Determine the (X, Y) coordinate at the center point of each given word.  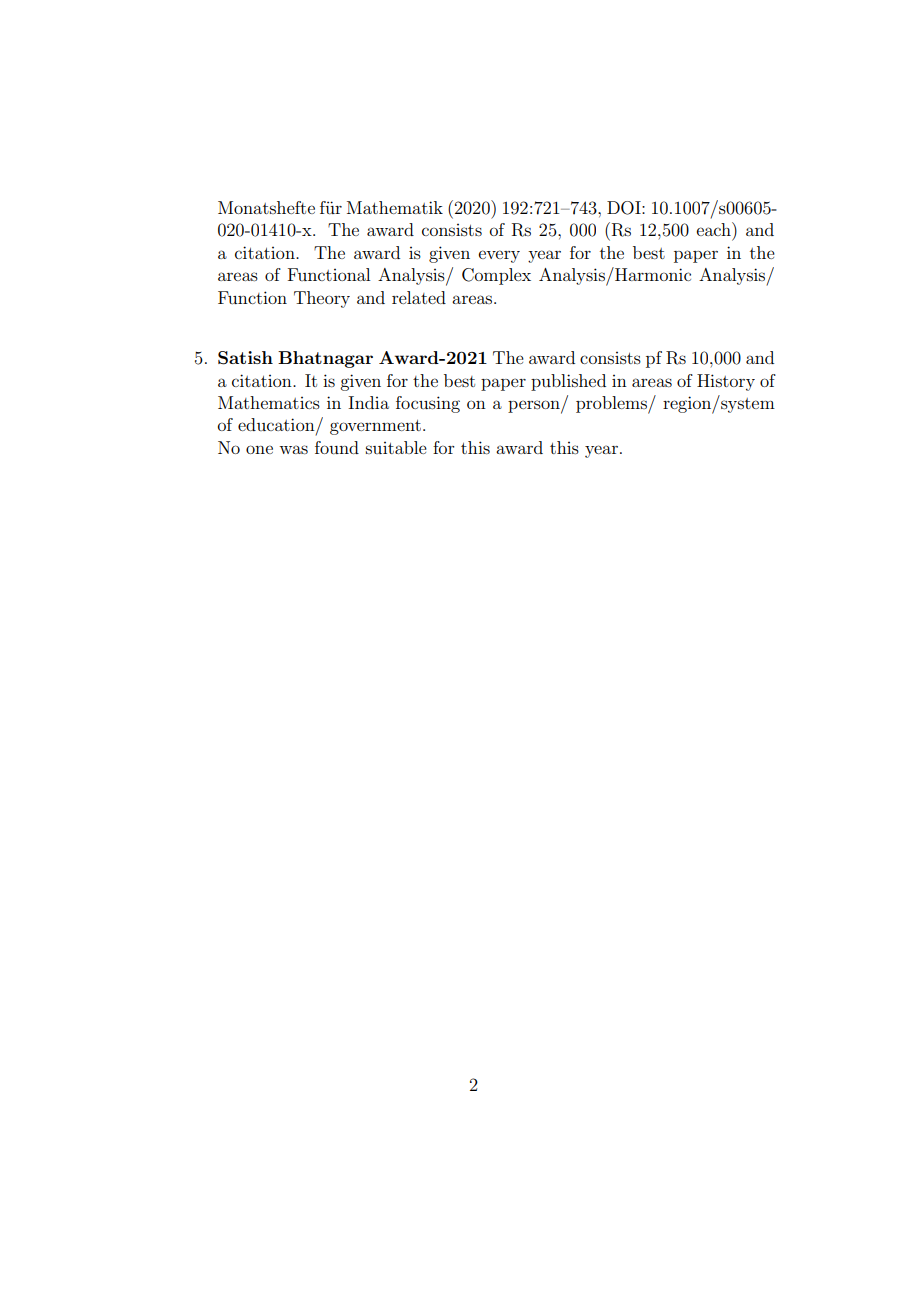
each (715, 229)
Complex (496, 276)
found (337, 447)
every (499, 256)
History (726, 382)
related (419, 297)
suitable (396, 447)
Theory (322, 299)
